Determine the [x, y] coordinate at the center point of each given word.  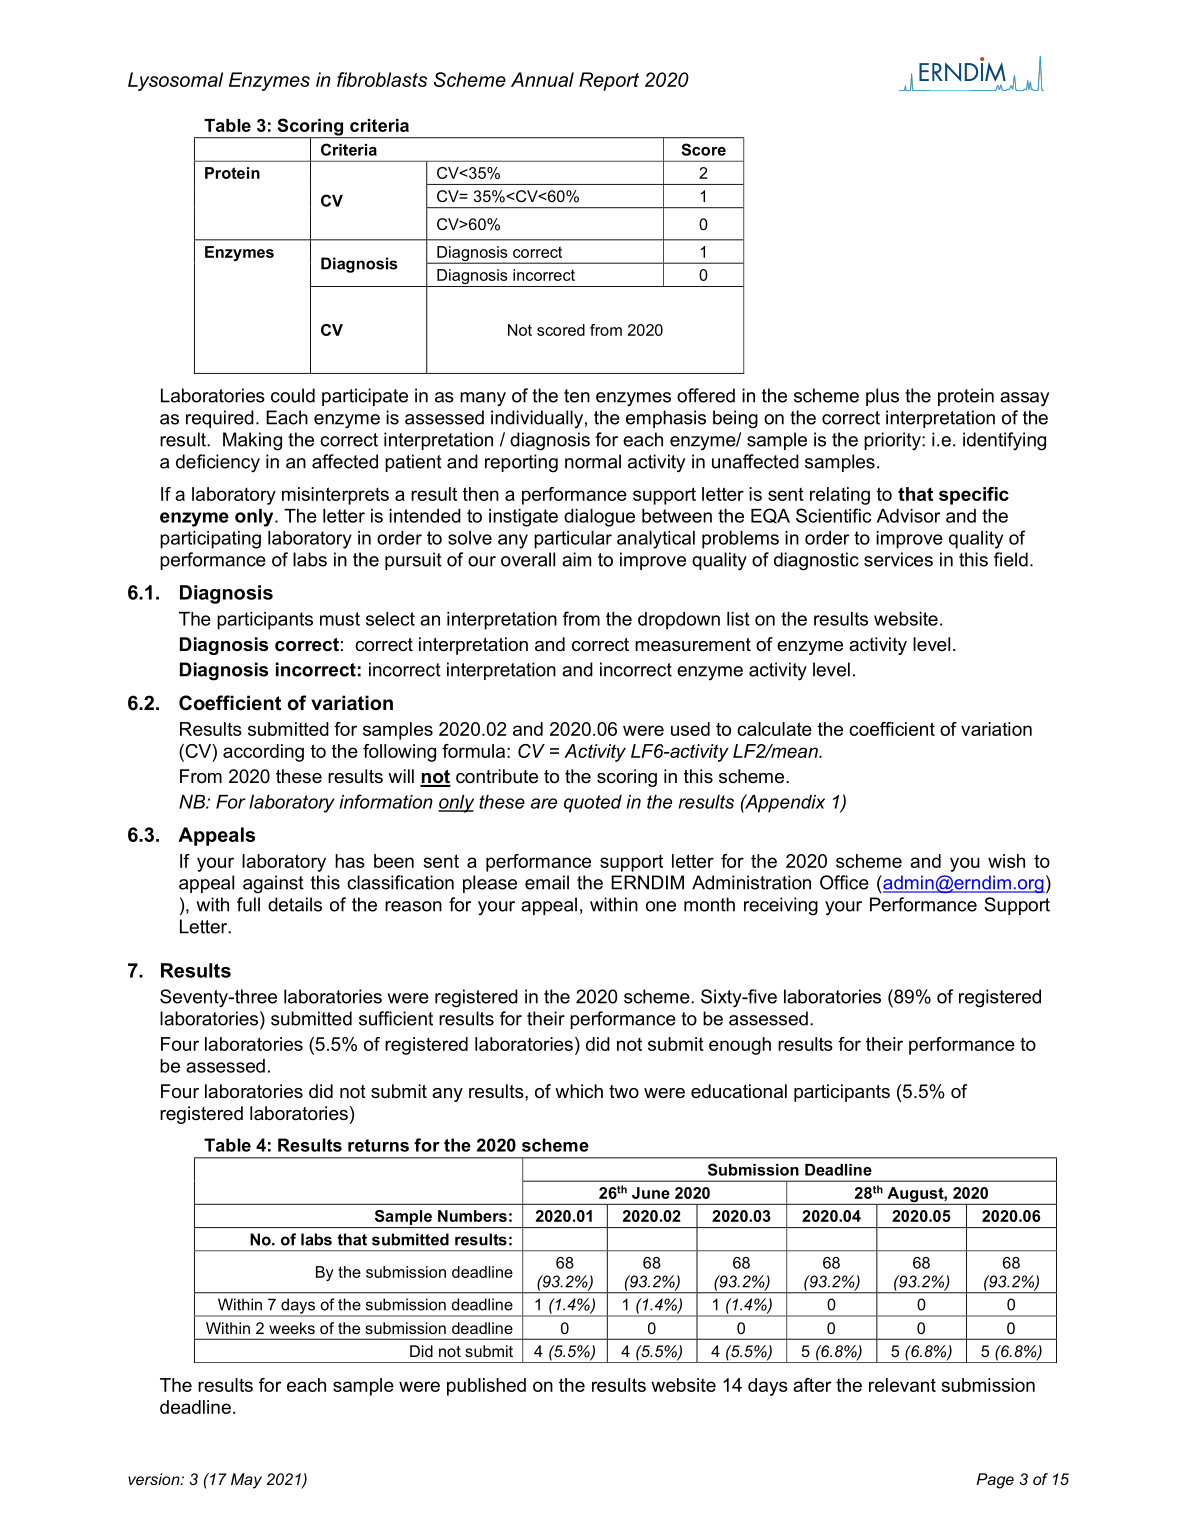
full [248, 904]
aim [576, 559]
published [486, 1387]
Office [844, 882]
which [579, 1091]
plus [882, 397]
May [246, 1481]
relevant [902, 1385]
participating [210, 540]
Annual [542, 79]
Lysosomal [175, 81]
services [898, 559]
